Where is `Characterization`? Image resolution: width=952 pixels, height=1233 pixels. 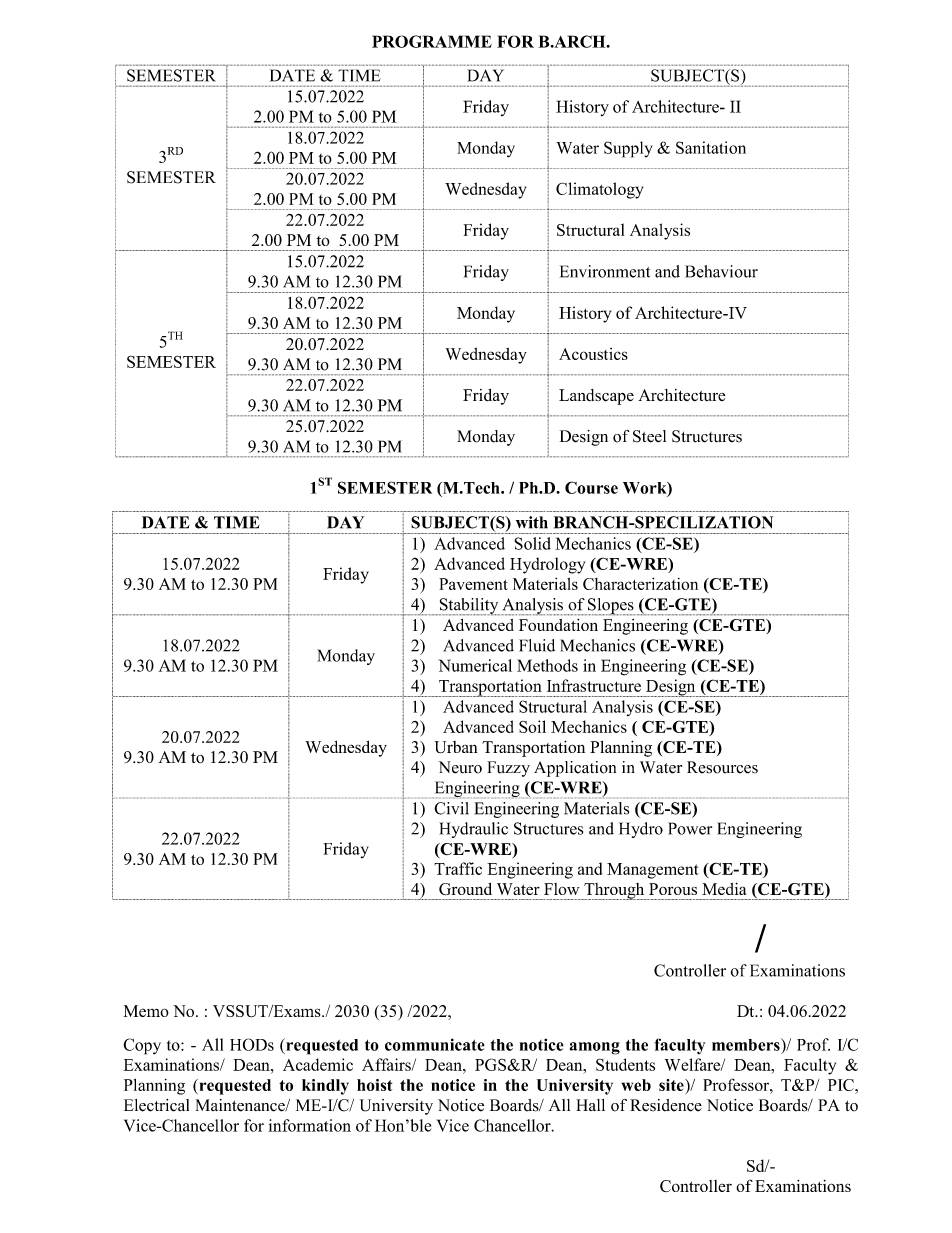
Characterization is located at coordinates (640, 583).
